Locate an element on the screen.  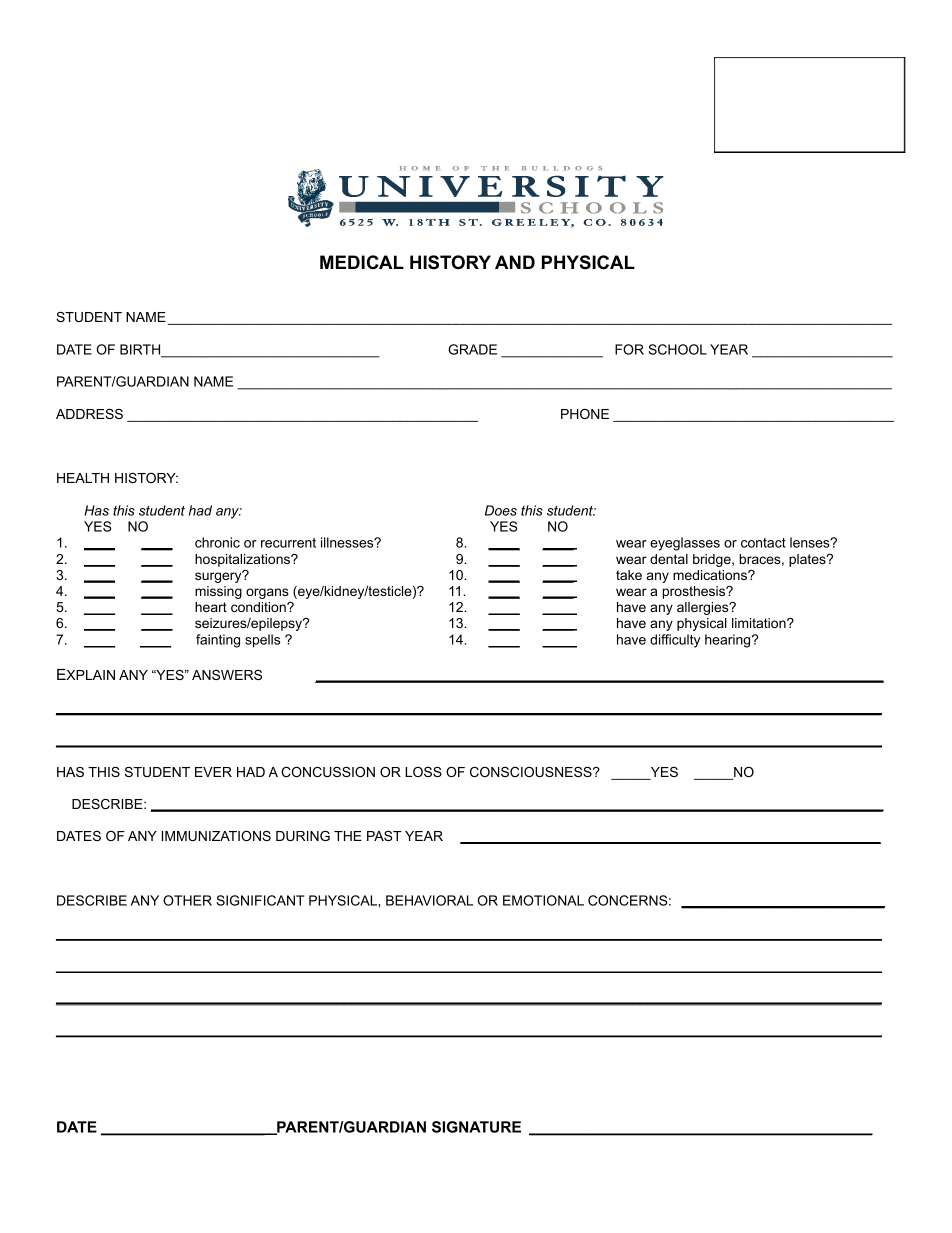
MEDICAL is located at coordinates (362, 262).
